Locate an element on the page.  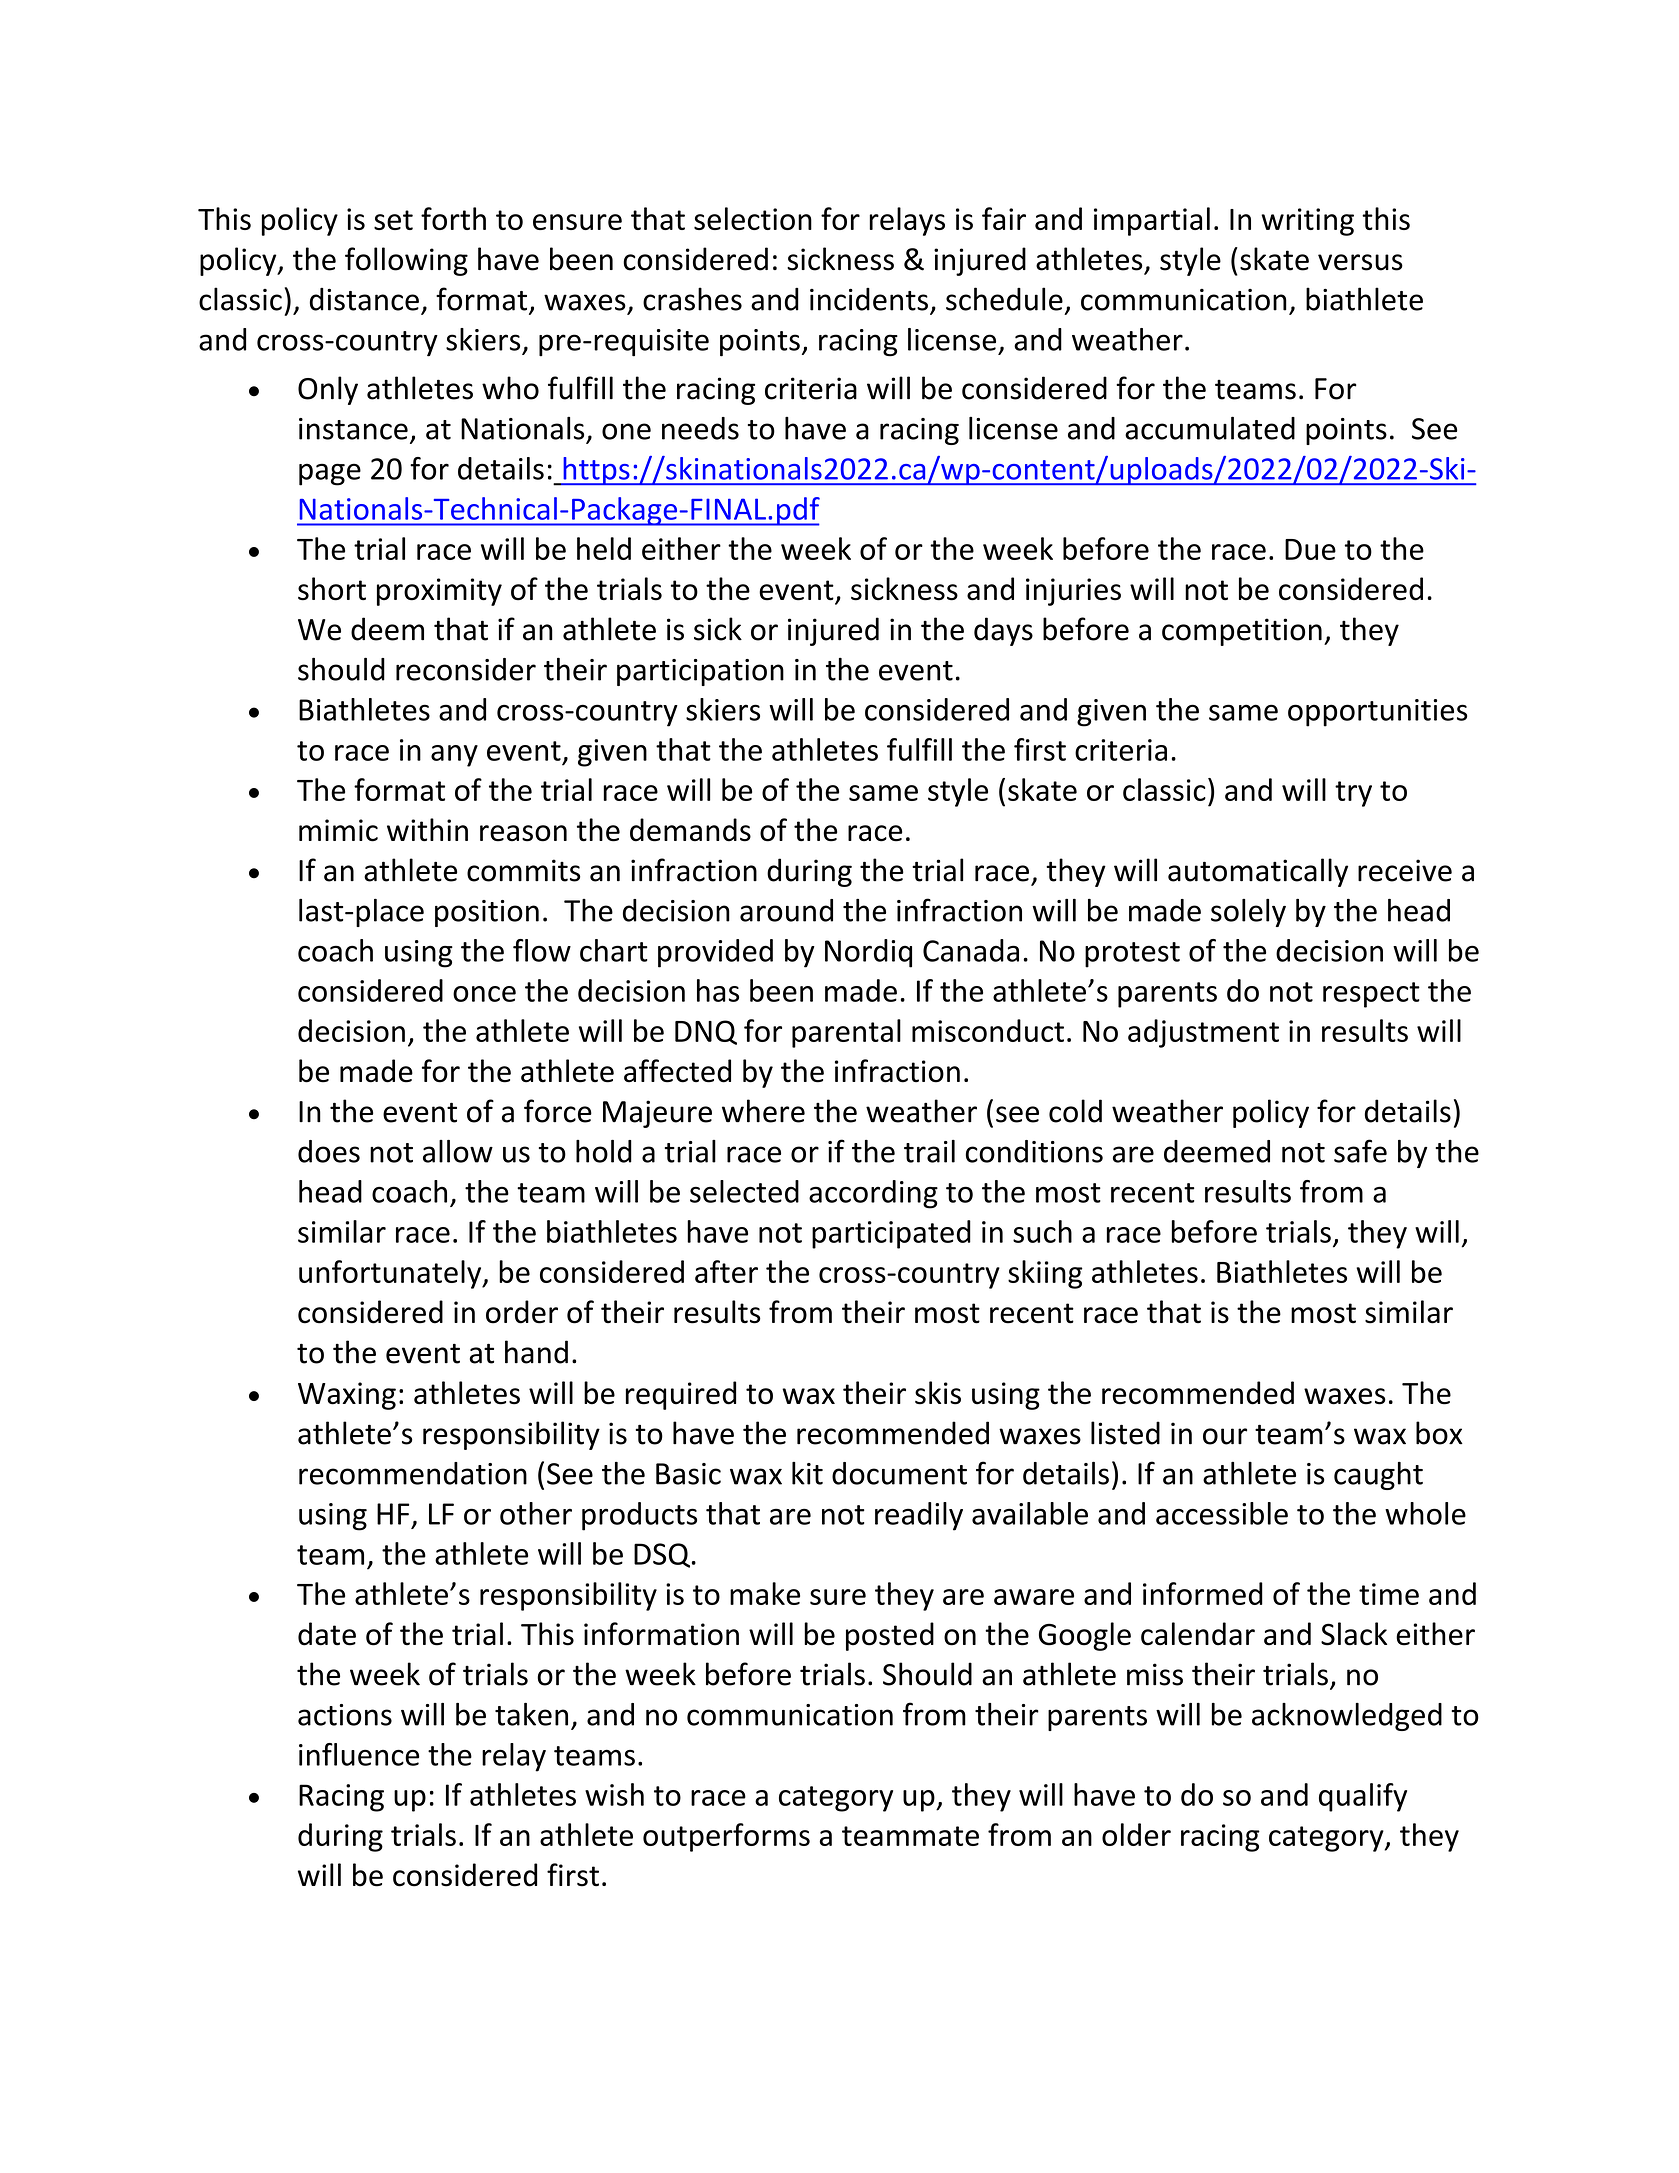
following is located at coordinates (406, 261).
